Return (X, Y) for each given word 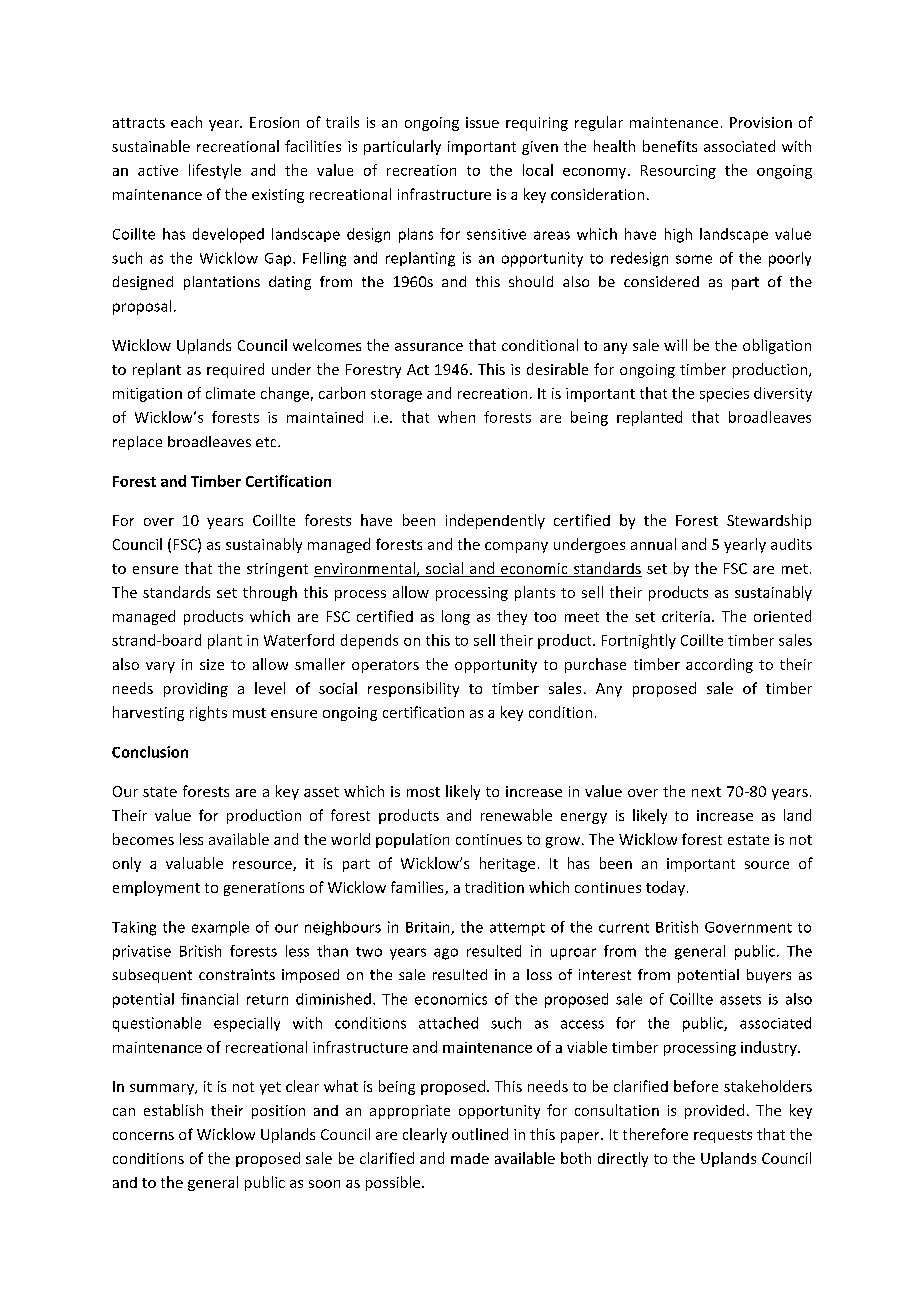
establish (173, 1110)
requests (723, 1136)
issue (482, 122)
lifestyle (215, 171)
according (719, 665)
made (470, 1158)
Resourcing (678, 172)
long (456, 617)
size (212, 664)
